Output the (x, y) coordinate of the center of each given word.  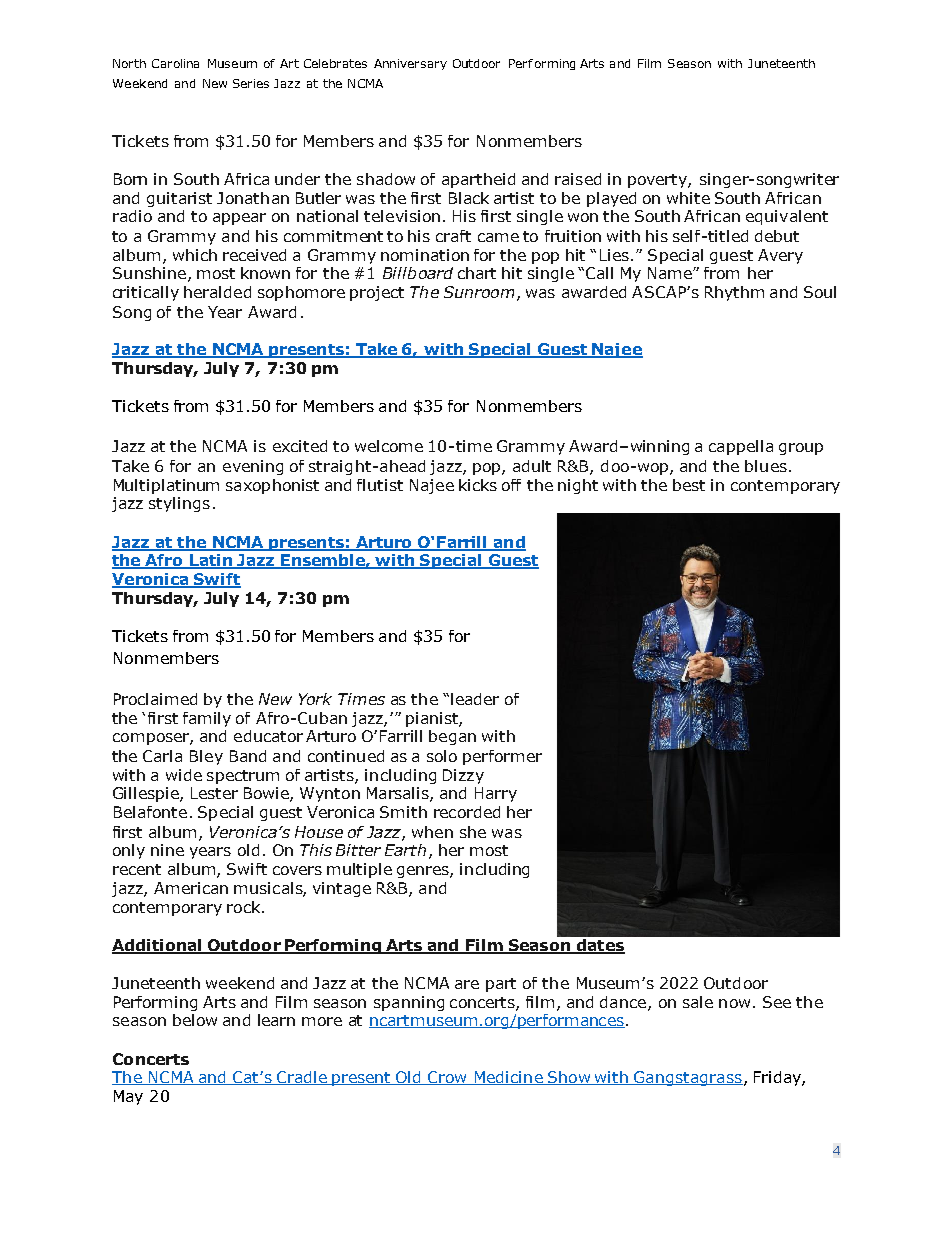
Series (251, 83)
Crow (447, 1078)
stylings (179, 504)
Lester (214, 793)
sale (698, 1002)
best (689, 485)
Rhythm (734, 293)
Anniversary (410, 64)
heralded (217, 292)
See (777, 1002)
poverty (658, 181)
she (473, 832)
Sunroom (479, 292)
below (195, 1020)
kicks (478, 485)
